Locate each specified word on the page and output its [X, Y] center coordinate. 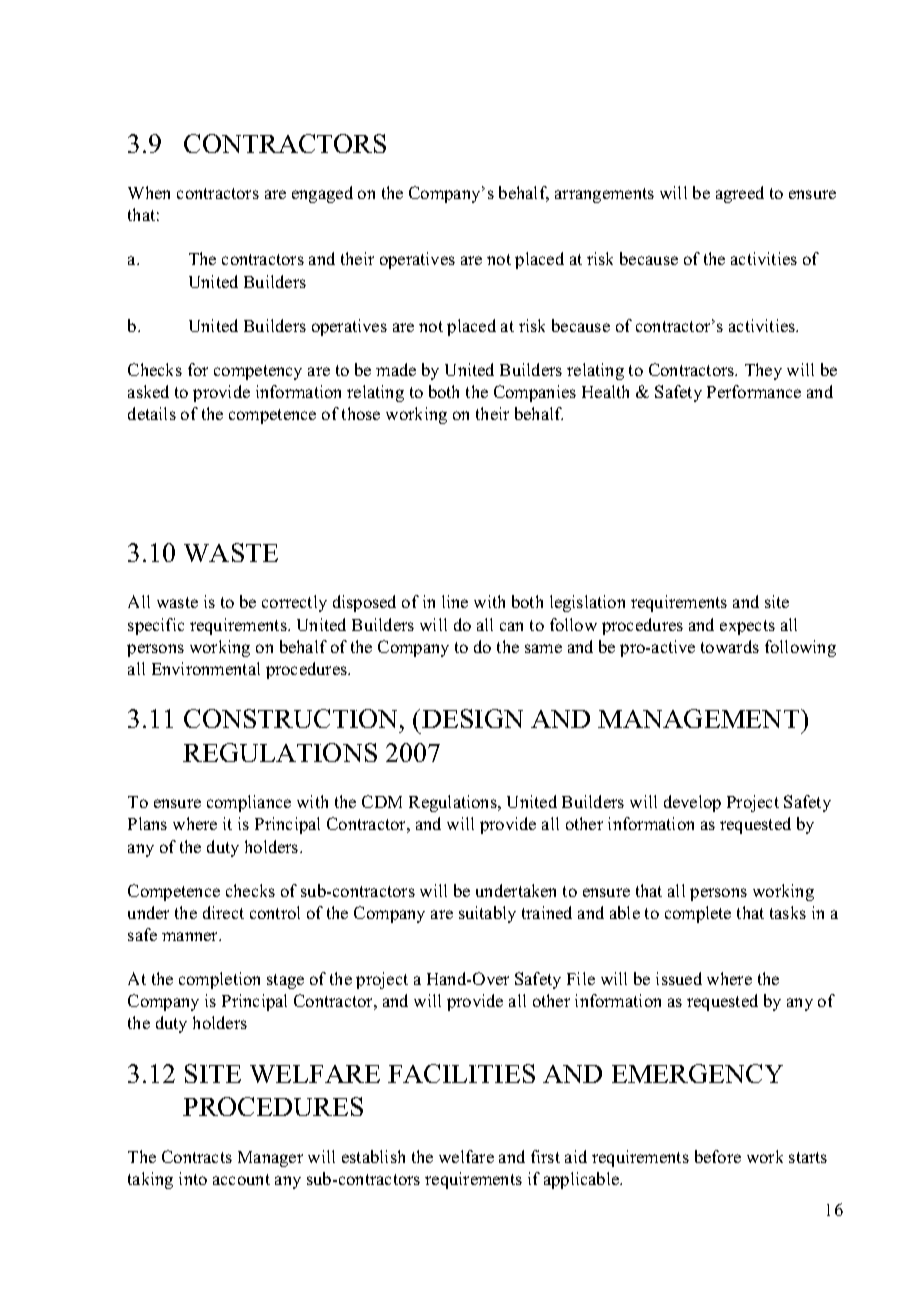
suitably [487, 914]
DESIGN [472, 718]
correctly [294, 603]
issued [679, 978]
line [455, 601]
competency [258, 372]
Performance [754, 391]
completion [219, 980]
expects [747, 627]
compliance [249, 803]
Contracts [197, 1156]
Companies [535, 393]
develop [692, 803]
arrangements [604, 195]
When [149, 192]
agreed [740, 194]
